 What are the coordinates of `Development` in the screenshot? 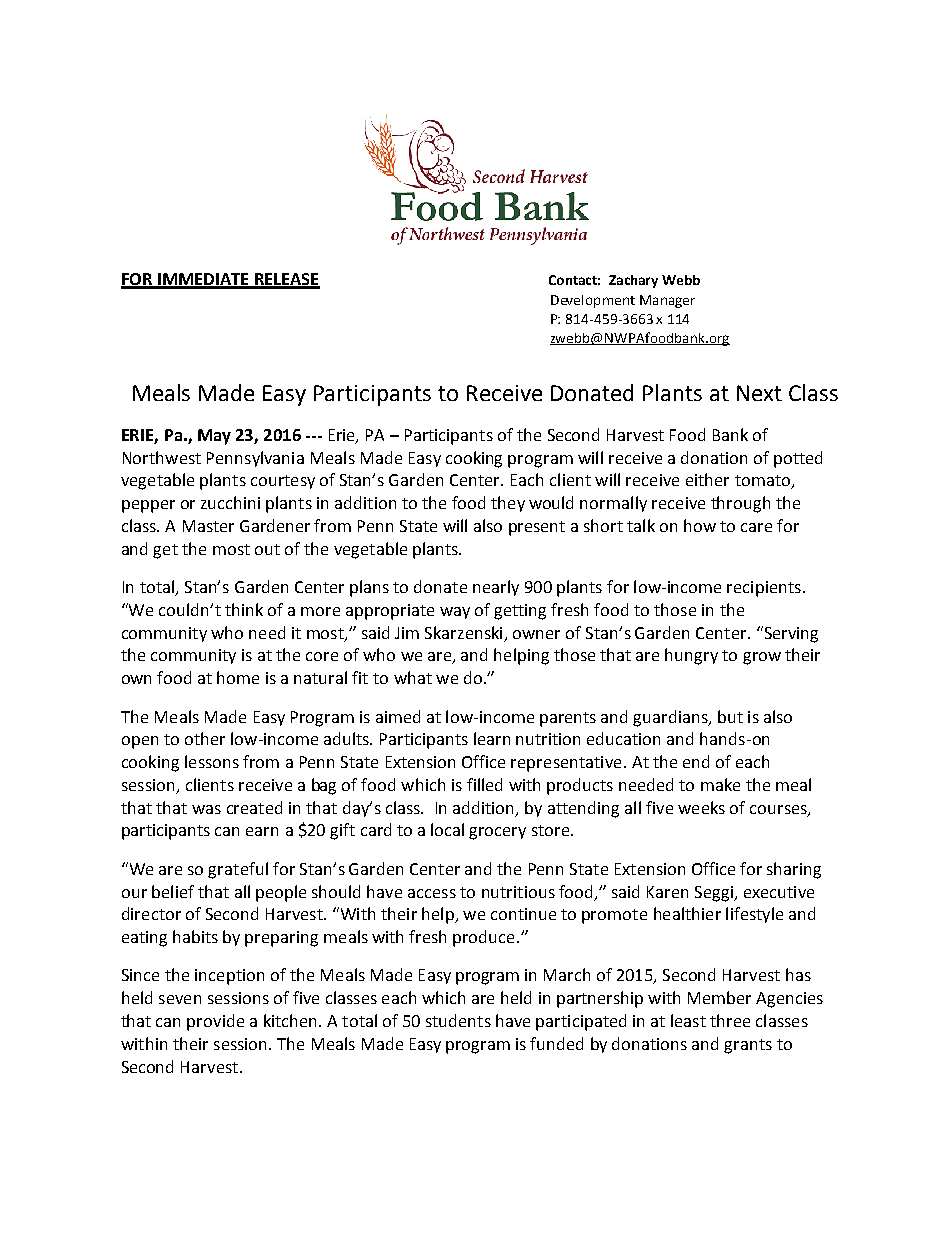 It's located at (593, 301).
